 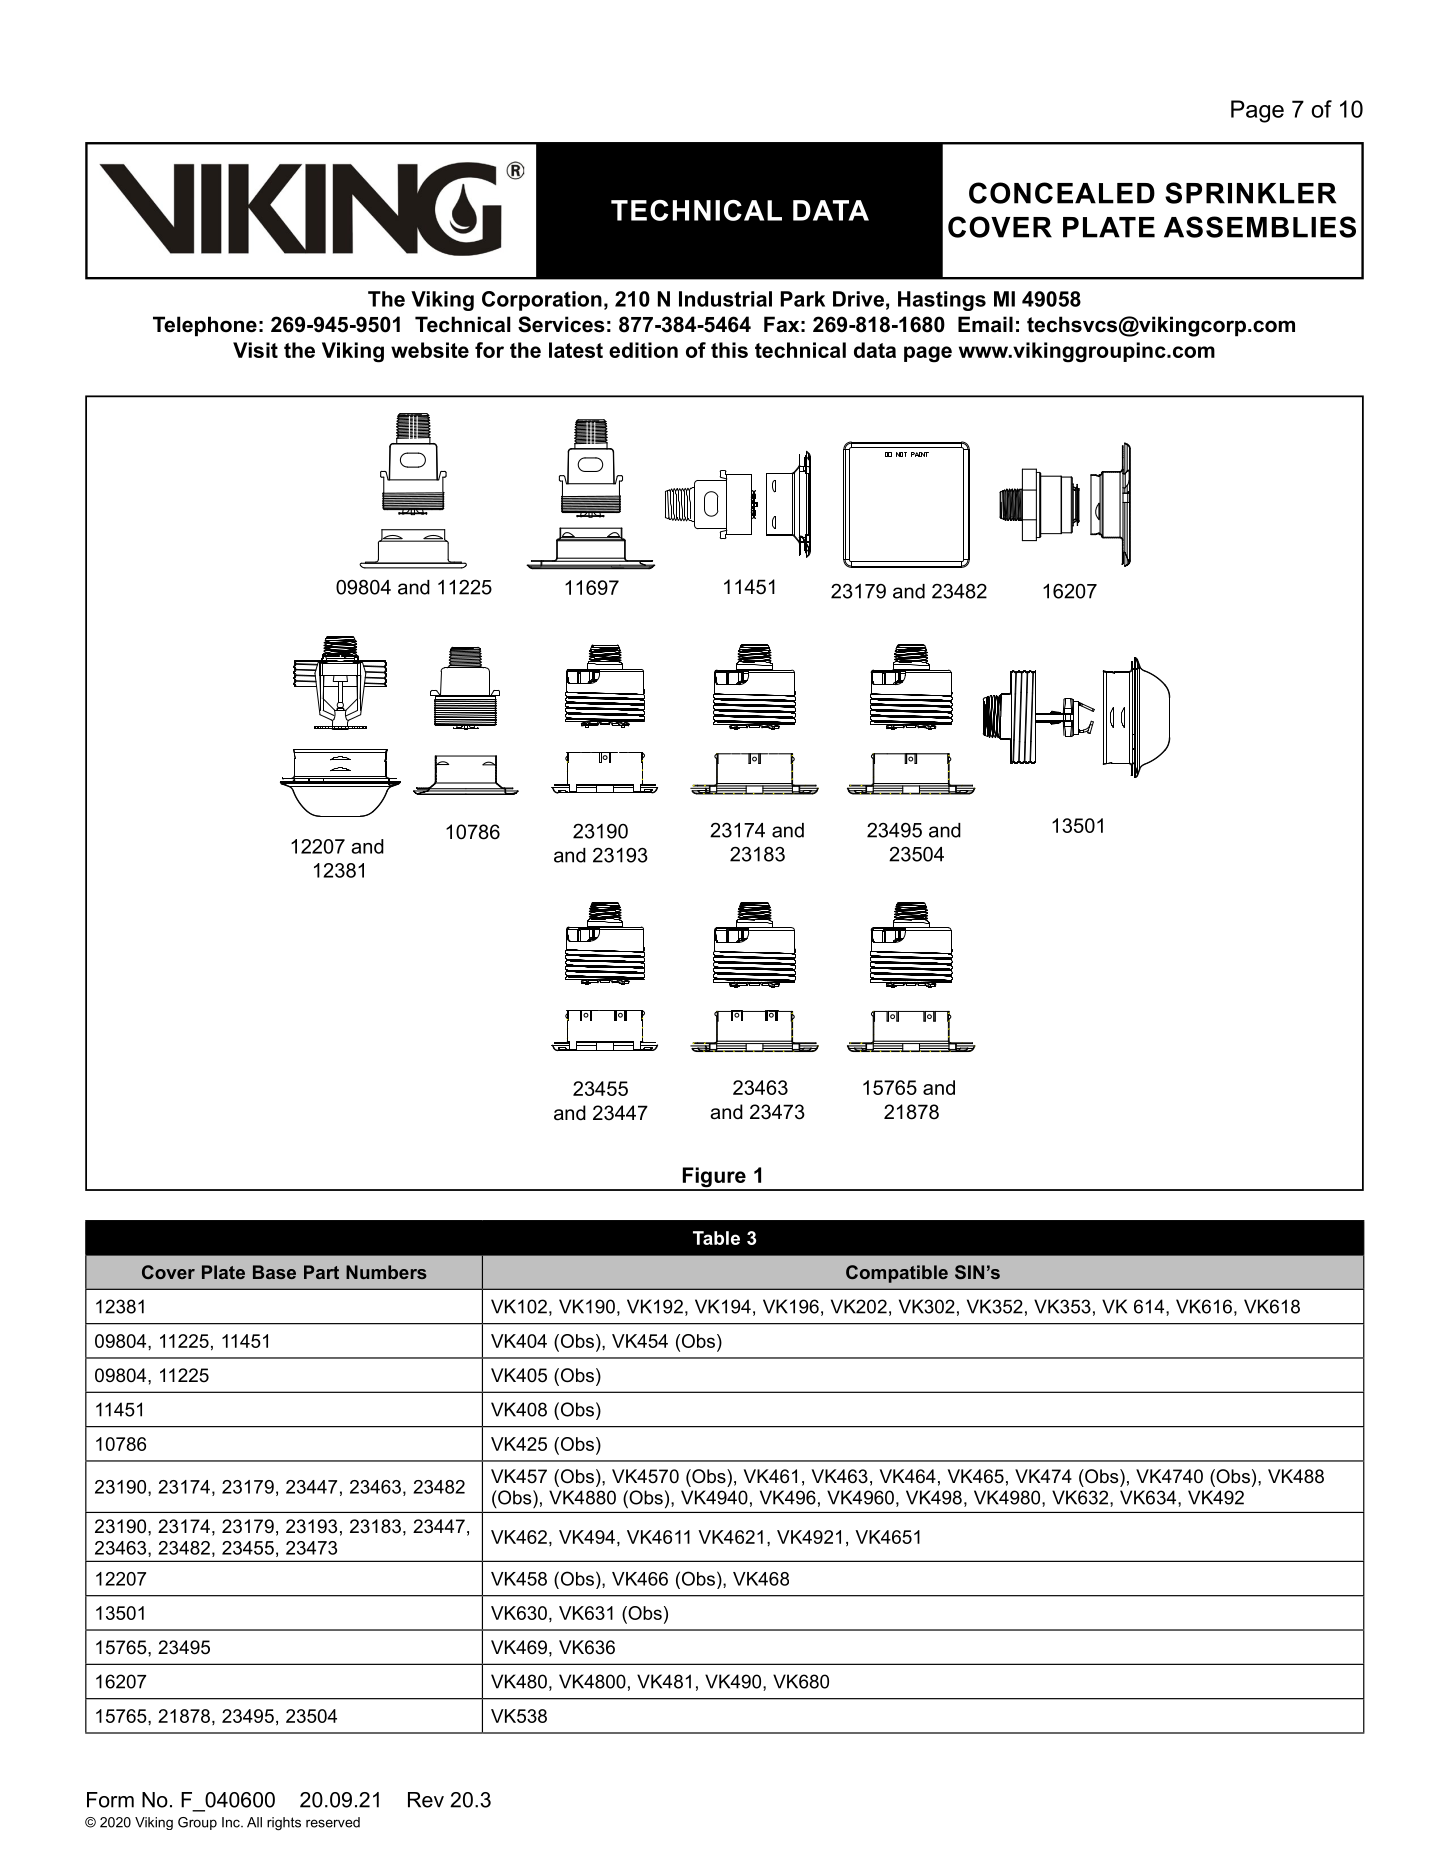 What do you see at coordinates (255, 350) in the screenshot?
I see `Visit` at bounding box center [255, 350].
